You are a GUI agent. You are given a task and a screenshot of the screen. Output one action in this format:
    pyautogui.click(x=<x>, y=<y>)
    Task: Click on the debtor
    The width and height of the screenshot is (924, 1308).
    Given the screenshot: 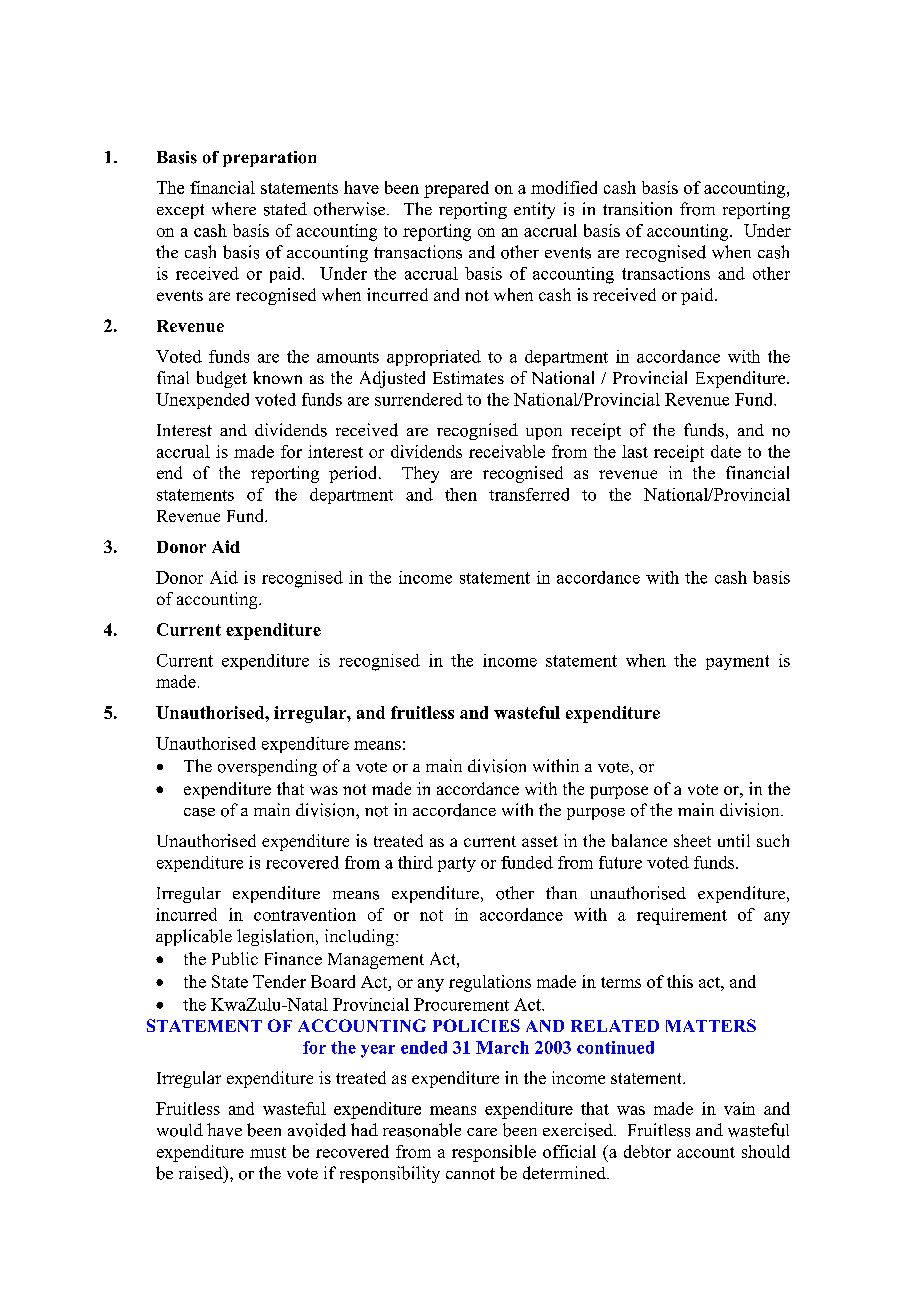 What is the action you would take?
    pyautogui.click(x=647, y=1151)
